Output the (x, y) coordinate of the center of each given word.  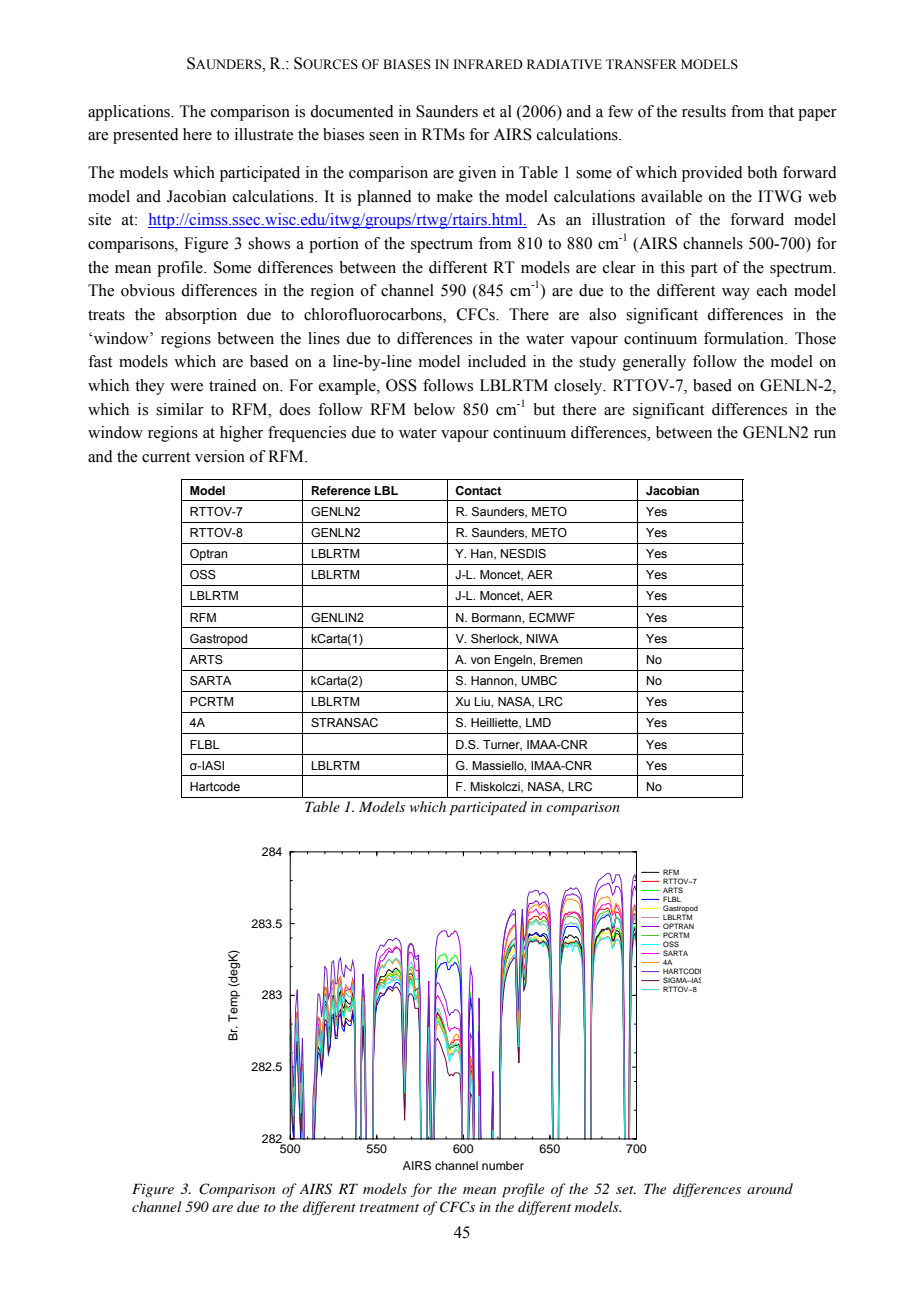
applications (130, 113)
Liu (483, 701)
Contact (478, 491)
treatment (389, 1208)
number (503, 1165)
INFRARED (488, 64)
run (825, 434)
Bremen (561, 659)
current (166, 457)
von (480, 660)
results (704, 111)
